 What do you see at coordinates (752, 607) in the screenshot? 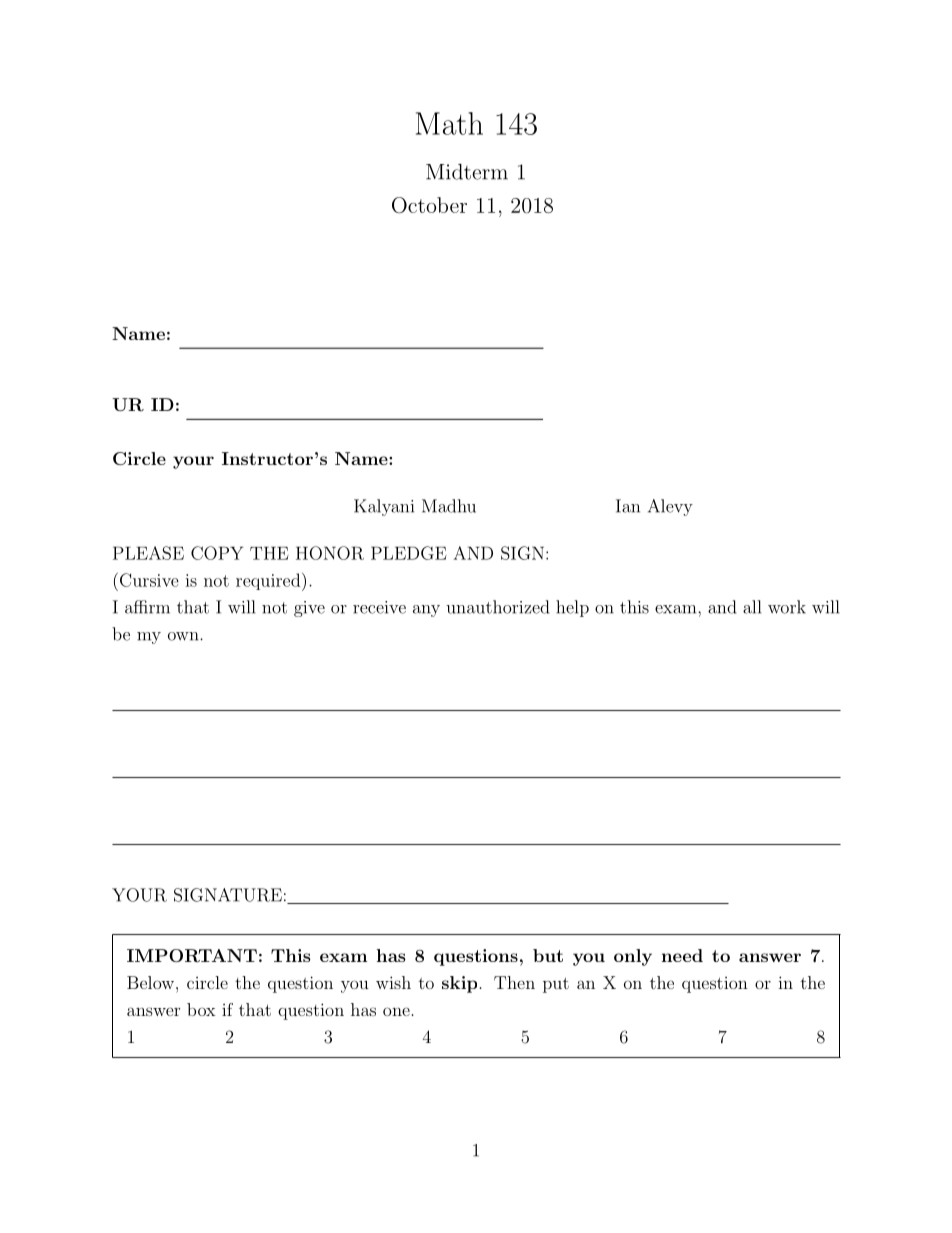
I see `all` at bounding box center [752, 607].
